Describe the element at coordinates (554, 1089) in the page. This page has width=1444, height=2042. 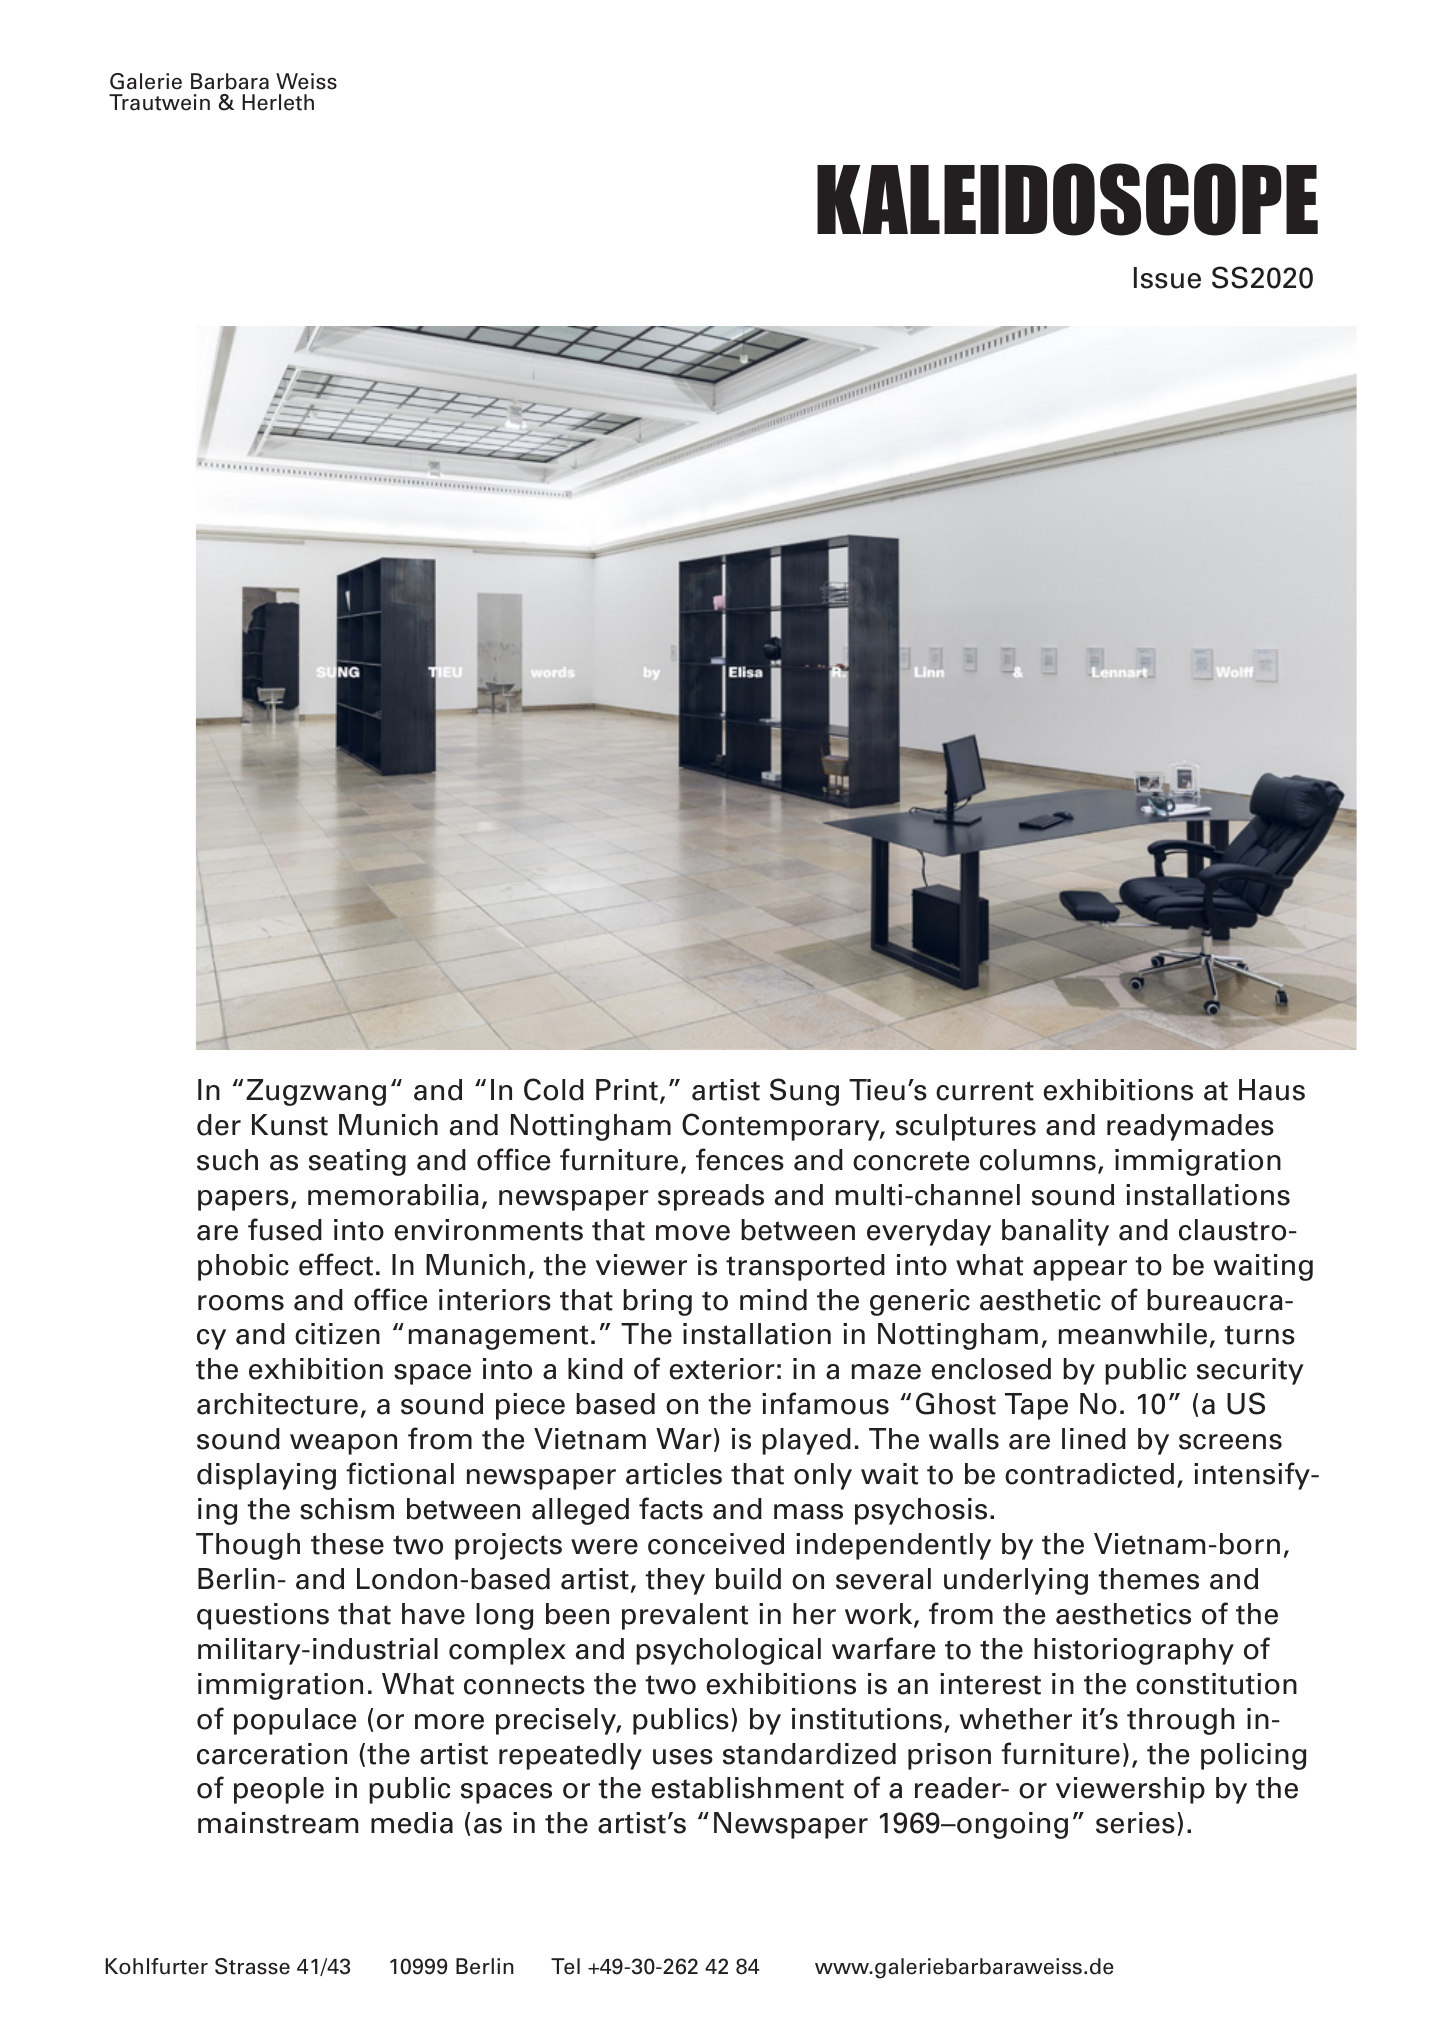
I see `Cold` at that location.
